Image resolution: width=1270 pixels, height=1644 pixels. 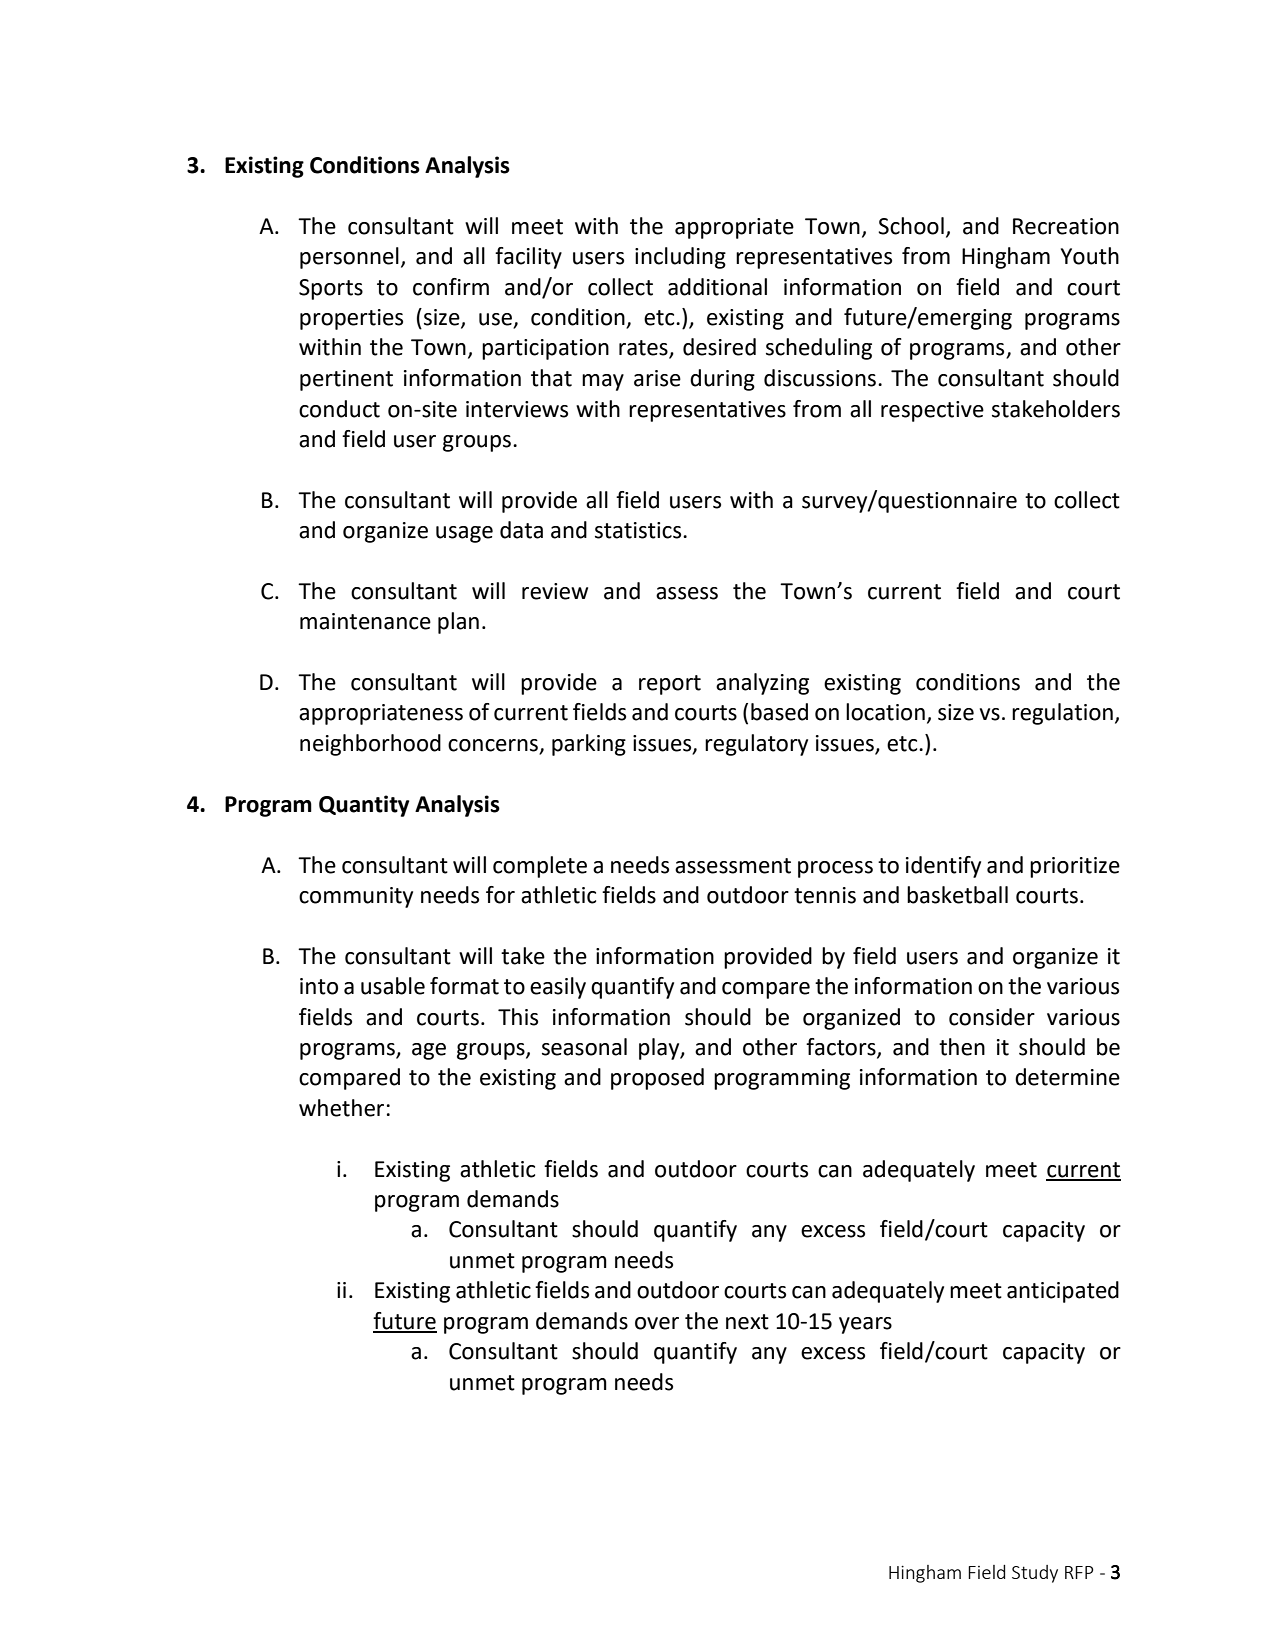 What do you see at coordinates (657, 1079) in the screenshot?
I see `proposed` at bounding box center [657, 1079].
